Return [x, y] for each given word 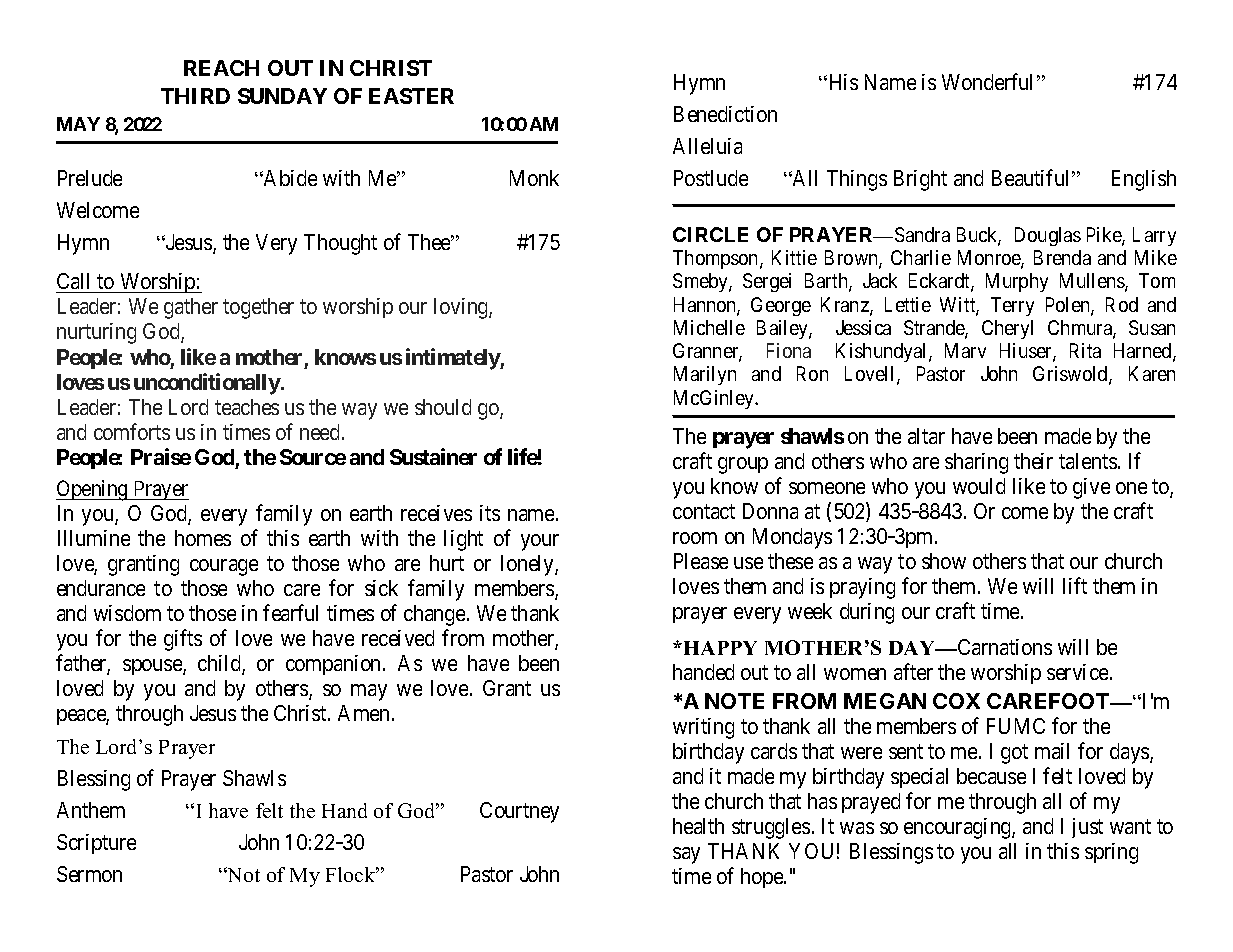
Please [701, 561]
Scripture [96, 844]
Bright [920, 180]
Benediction [725, 114]
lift [1075, 585]
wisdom [127, 613]
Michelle [709, 327]
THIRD [195, 96]
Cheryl [1007, 329]
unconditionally [207, 384]
